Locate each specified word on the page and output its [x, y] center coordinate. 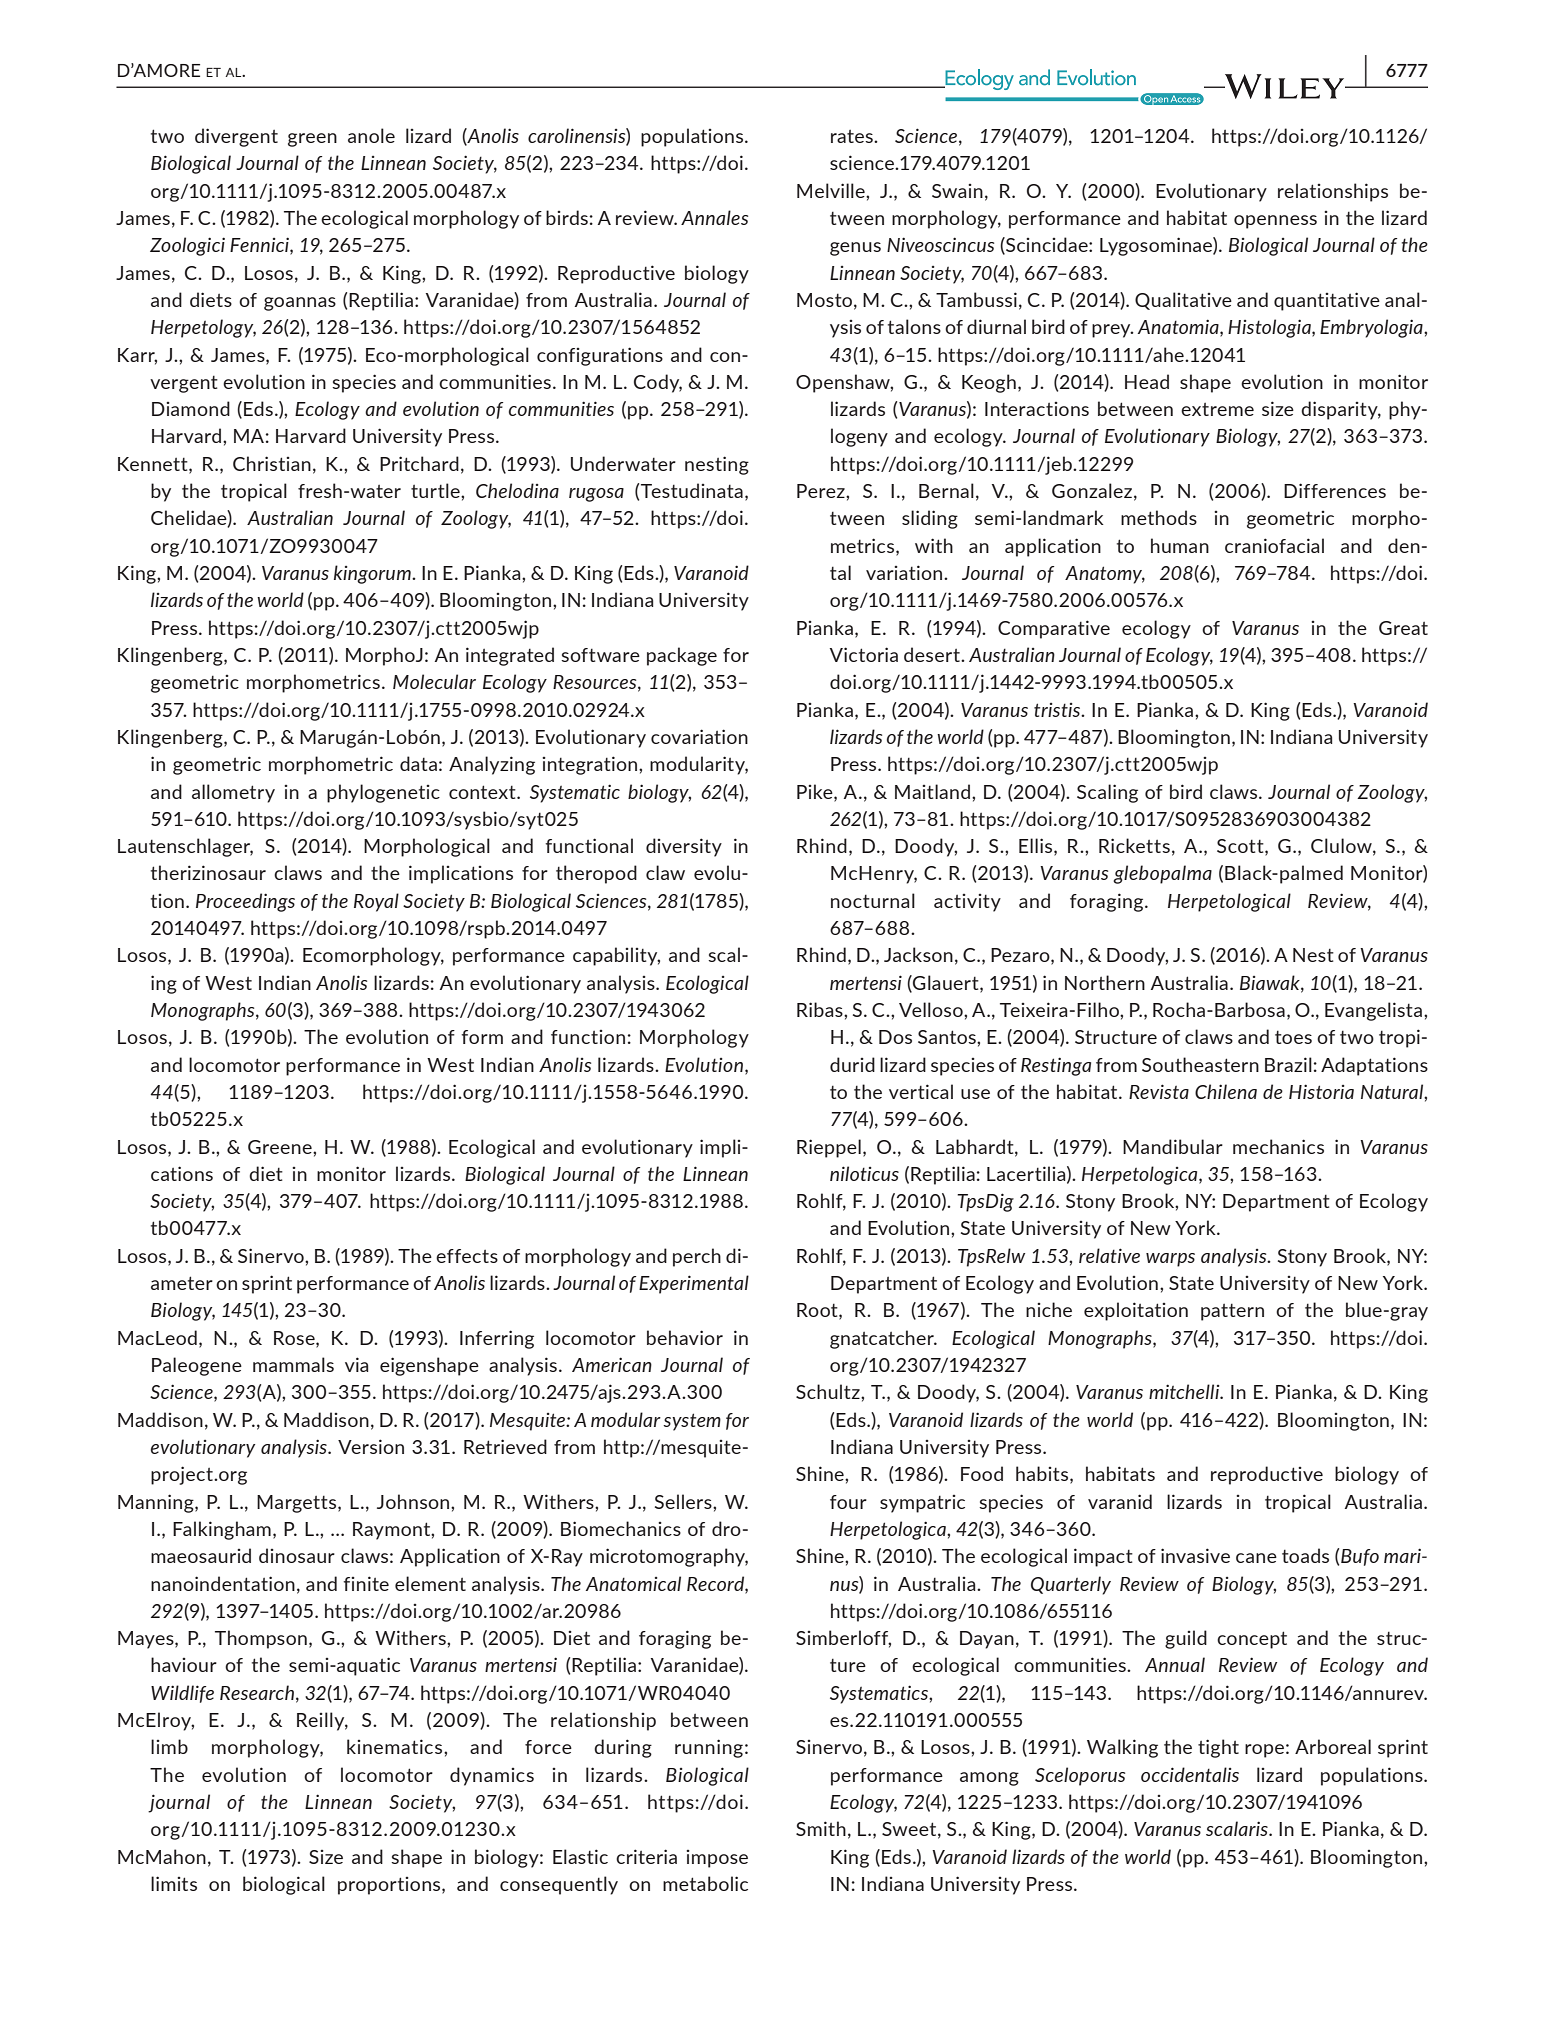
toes [1293, 1037]
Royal [376, 902]
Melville [832, 190]
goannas [300, 304]
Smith [821, 1828]
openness [1275, 222]
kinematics [396, 1746]
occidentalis [1190, 1774]
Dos [895, 1037]
